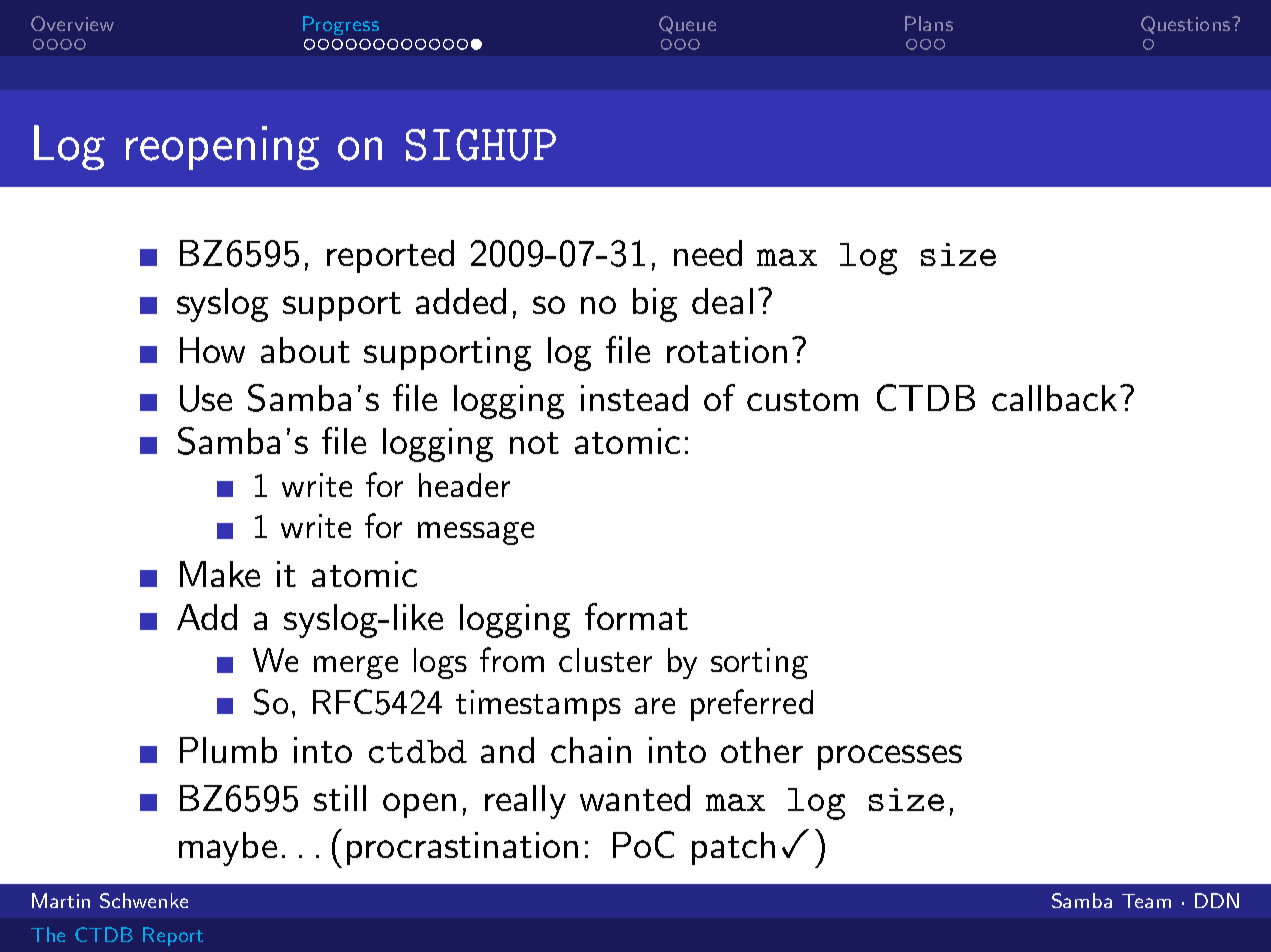 The width and height of the screenshot is (1271, 952). I want to click on Overview, so click(72, 23).
